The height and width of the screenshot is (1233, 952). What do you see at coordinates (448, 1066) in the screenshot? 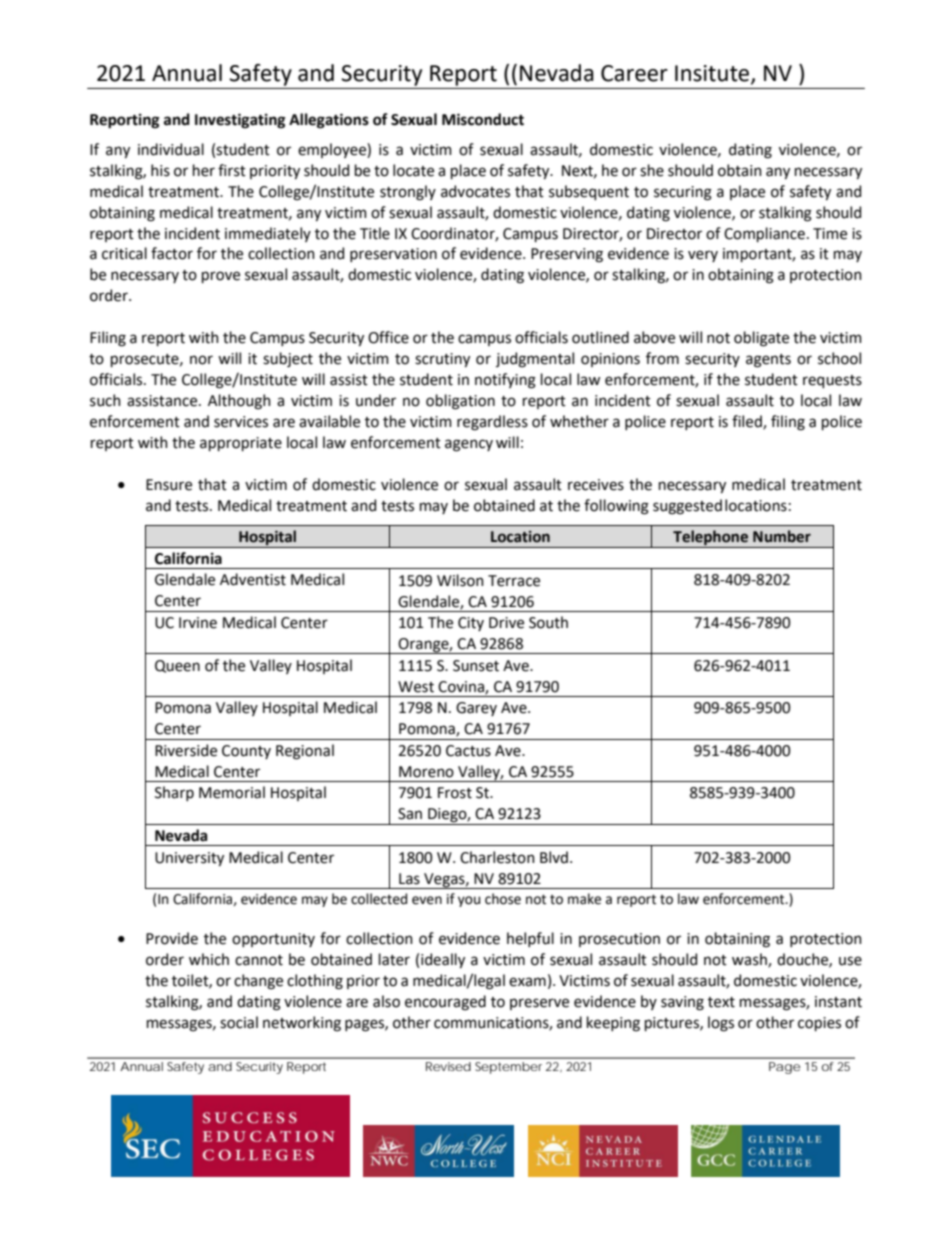
I see `Revised` at bounding box center [448, 1066].
